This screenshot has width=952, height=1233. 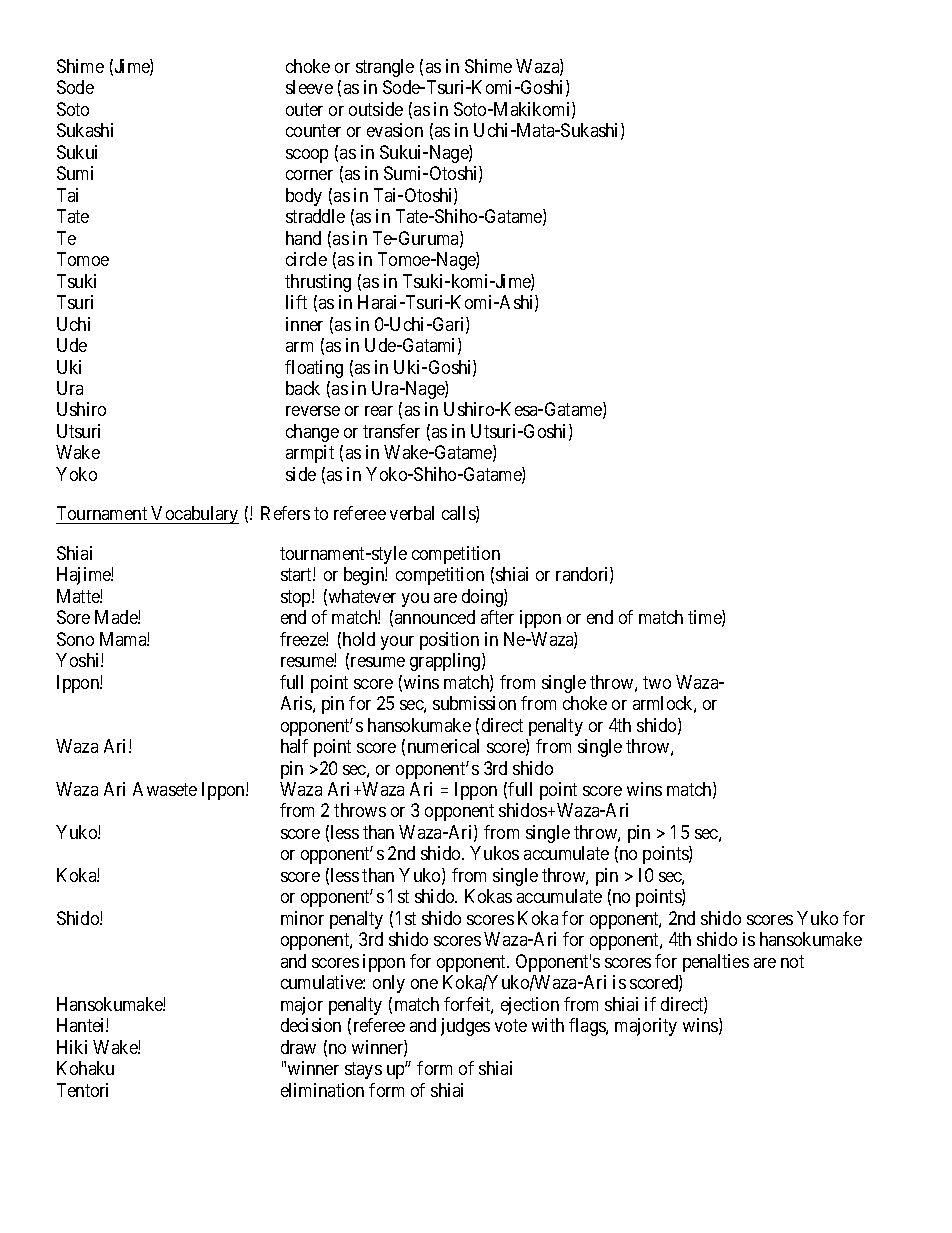 What do you see at coordinates (385, 68) in the screenshot?
I see `strangle` at bounding box center [385, 68].
